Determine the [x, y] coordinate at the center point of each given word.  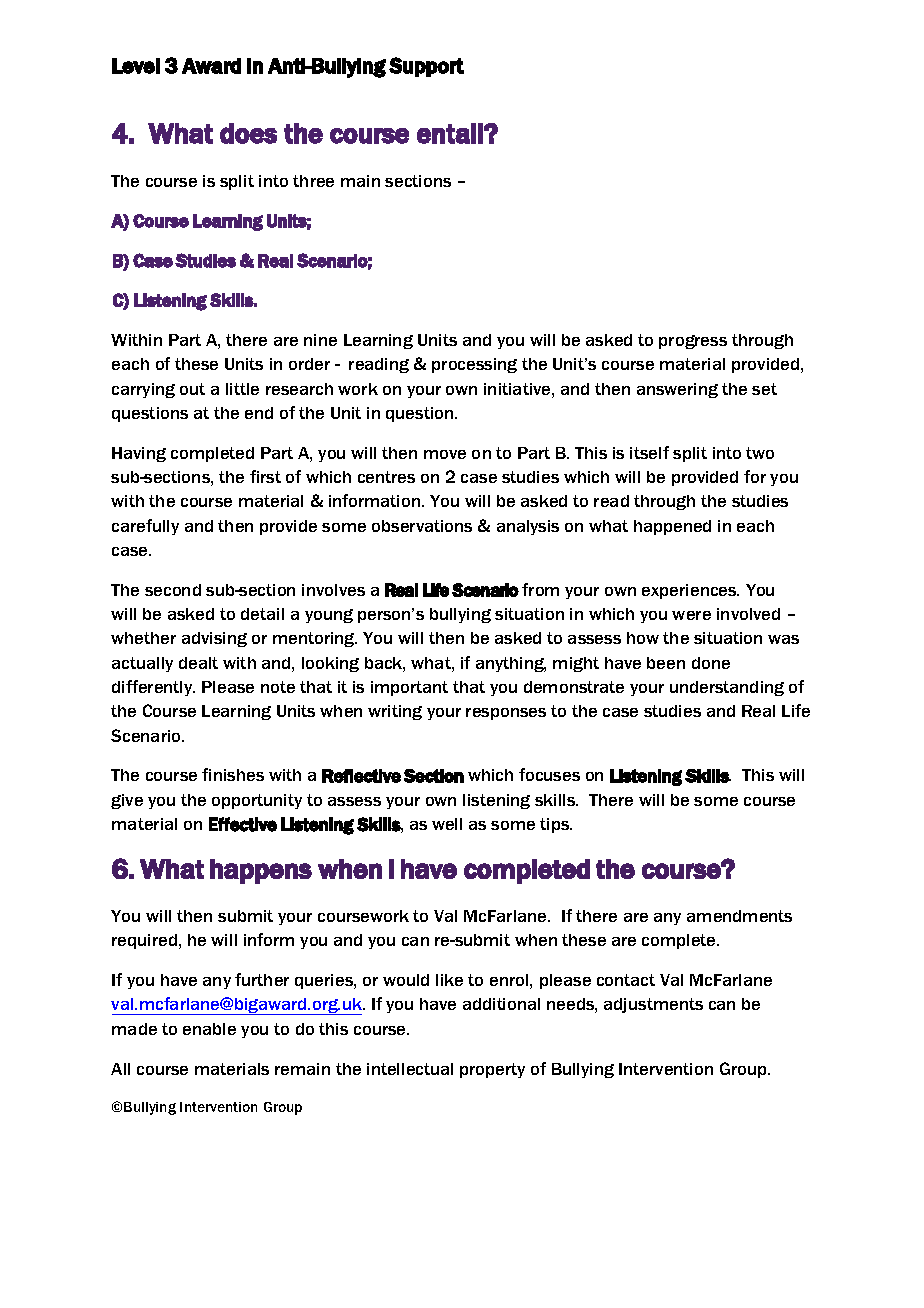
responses [506, 714]
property [492, 1070]
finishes [233, 774]
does [248, 133]
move [445, 454]
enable [209, 1029]
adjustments [653, 1005]
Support [426, 67]
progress [693, 342]
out [192, 389]
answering [677, 390]
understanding [727, 688]
